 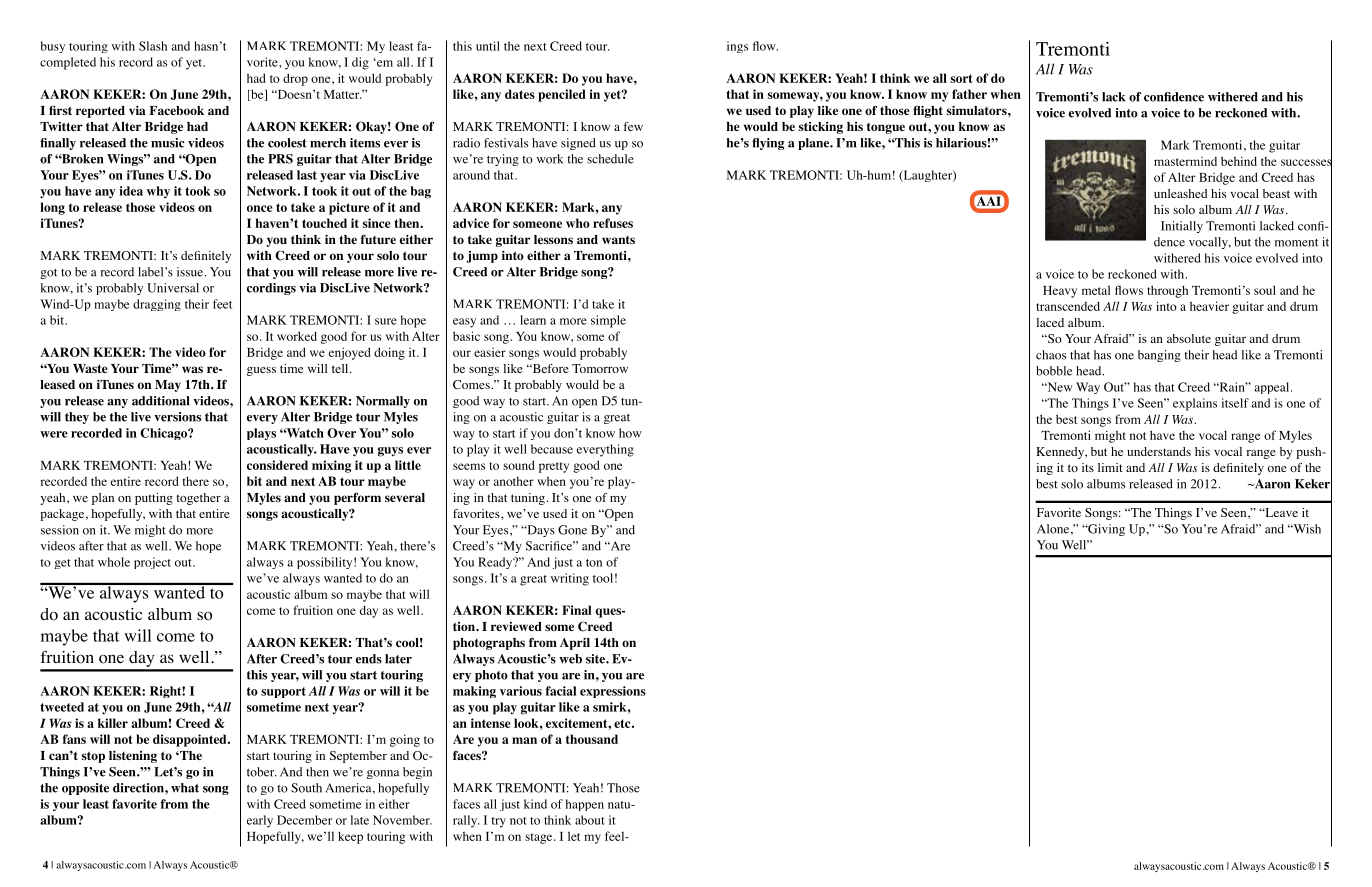 I want to click on how, so click(x=630, y=433).
